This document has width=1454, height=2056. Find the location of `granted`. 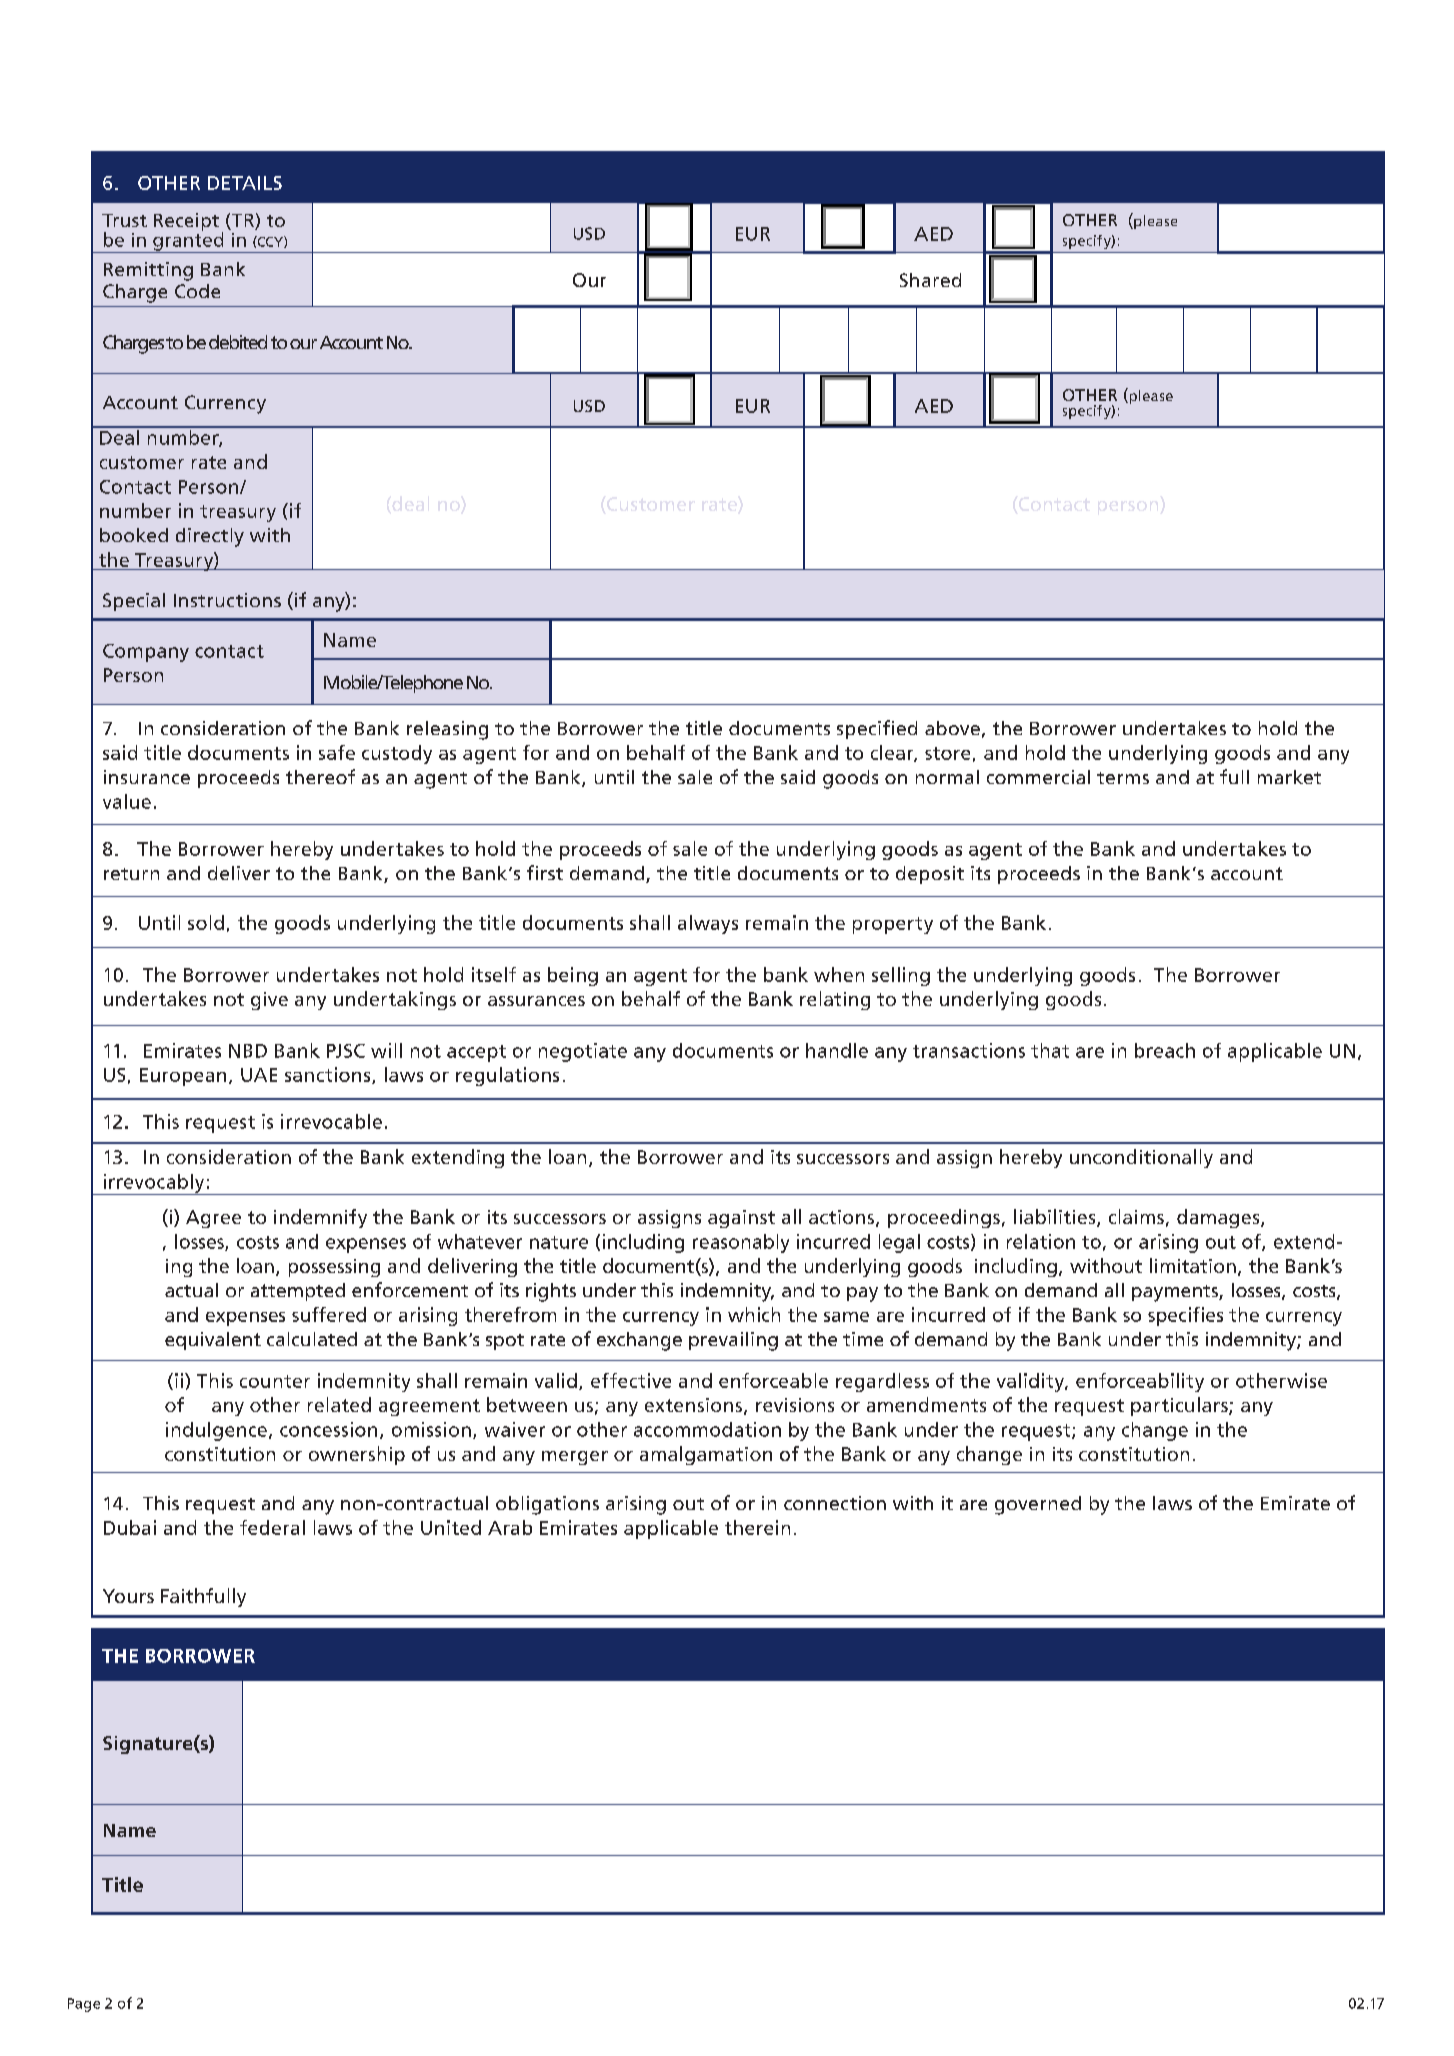

granted is located at coordinates (188, 241).
